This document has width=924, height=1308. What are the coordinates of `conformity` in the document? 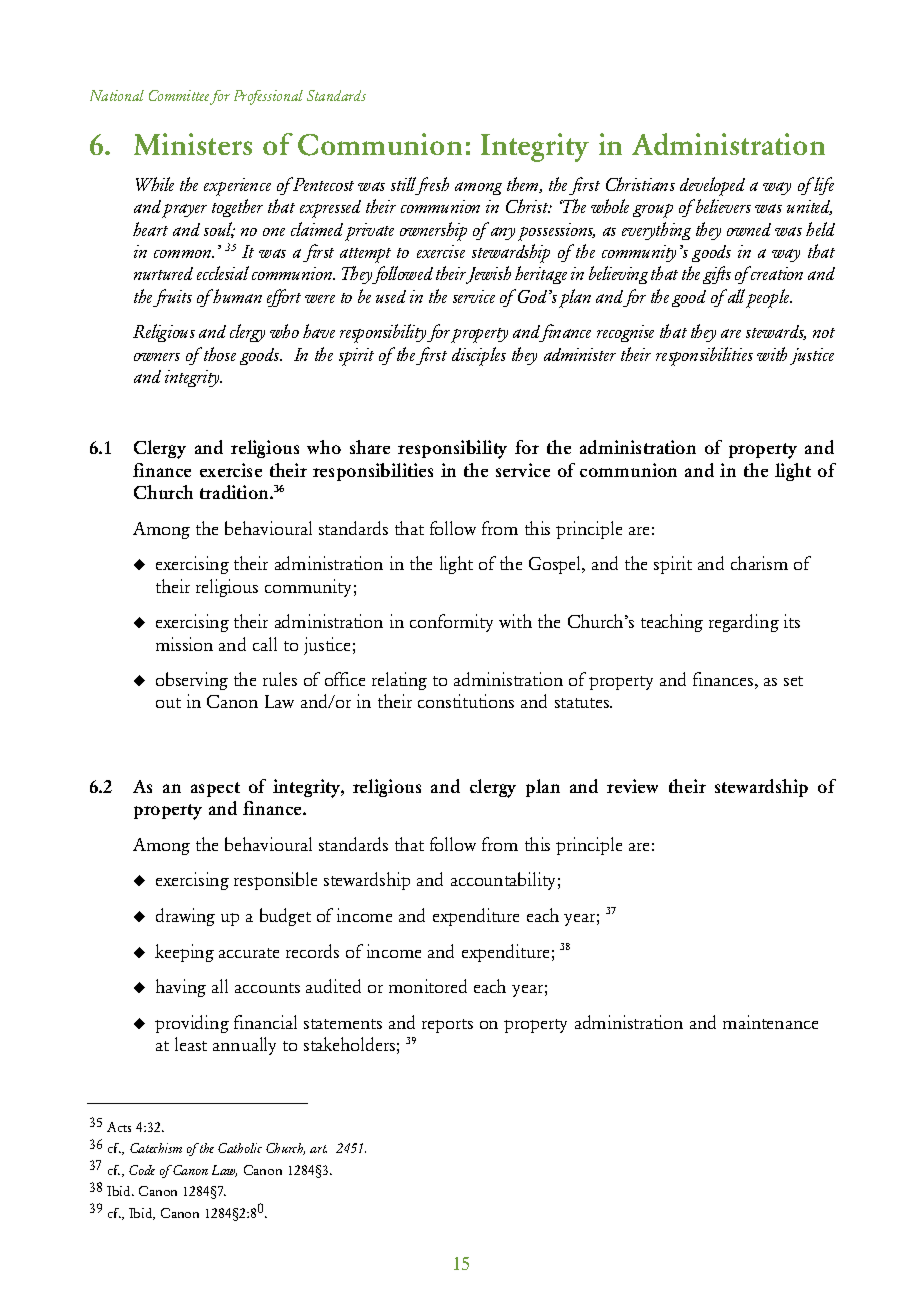 It's located at (451, 623).
